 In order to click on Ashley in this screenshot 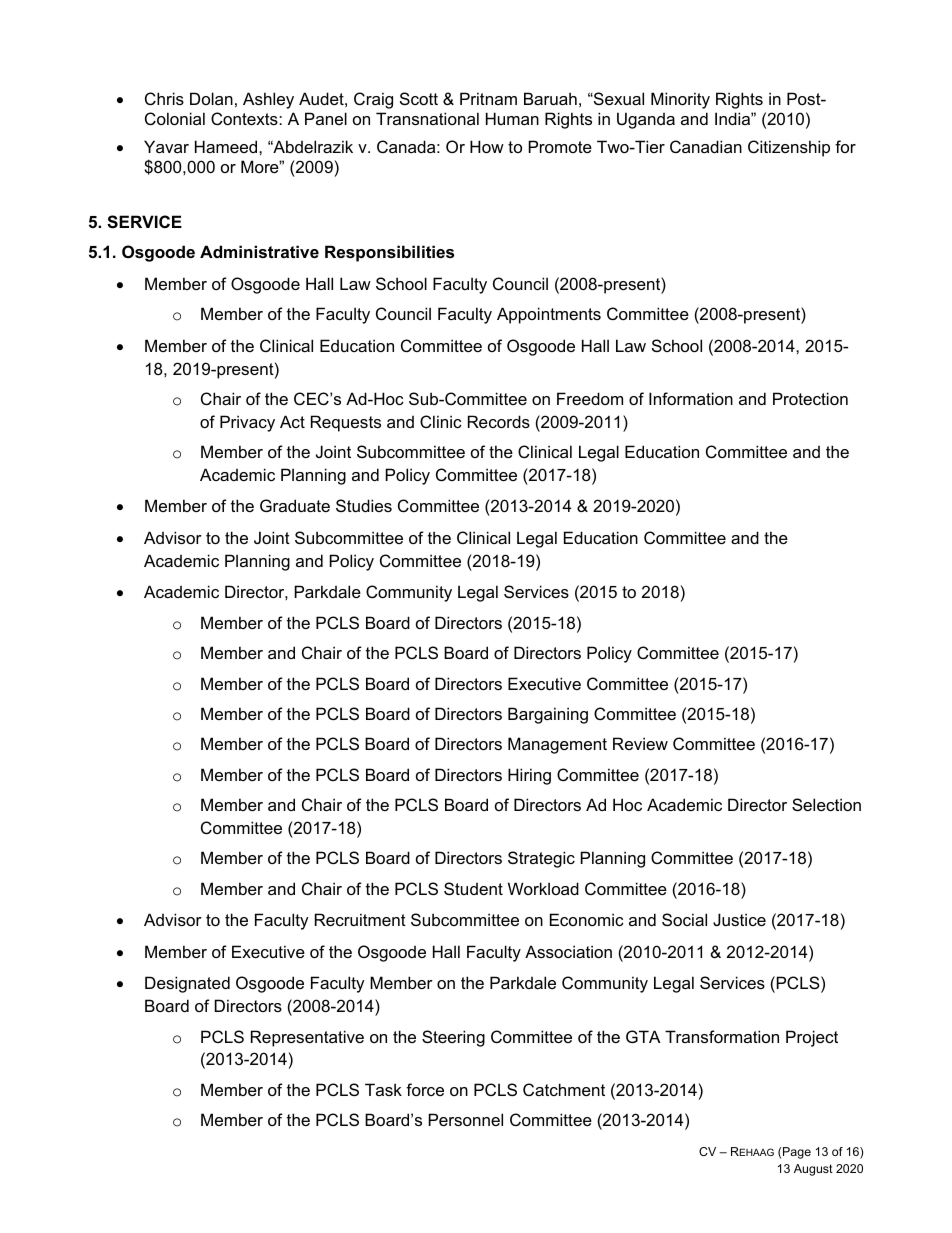, I will do `click(268, 100)`.
